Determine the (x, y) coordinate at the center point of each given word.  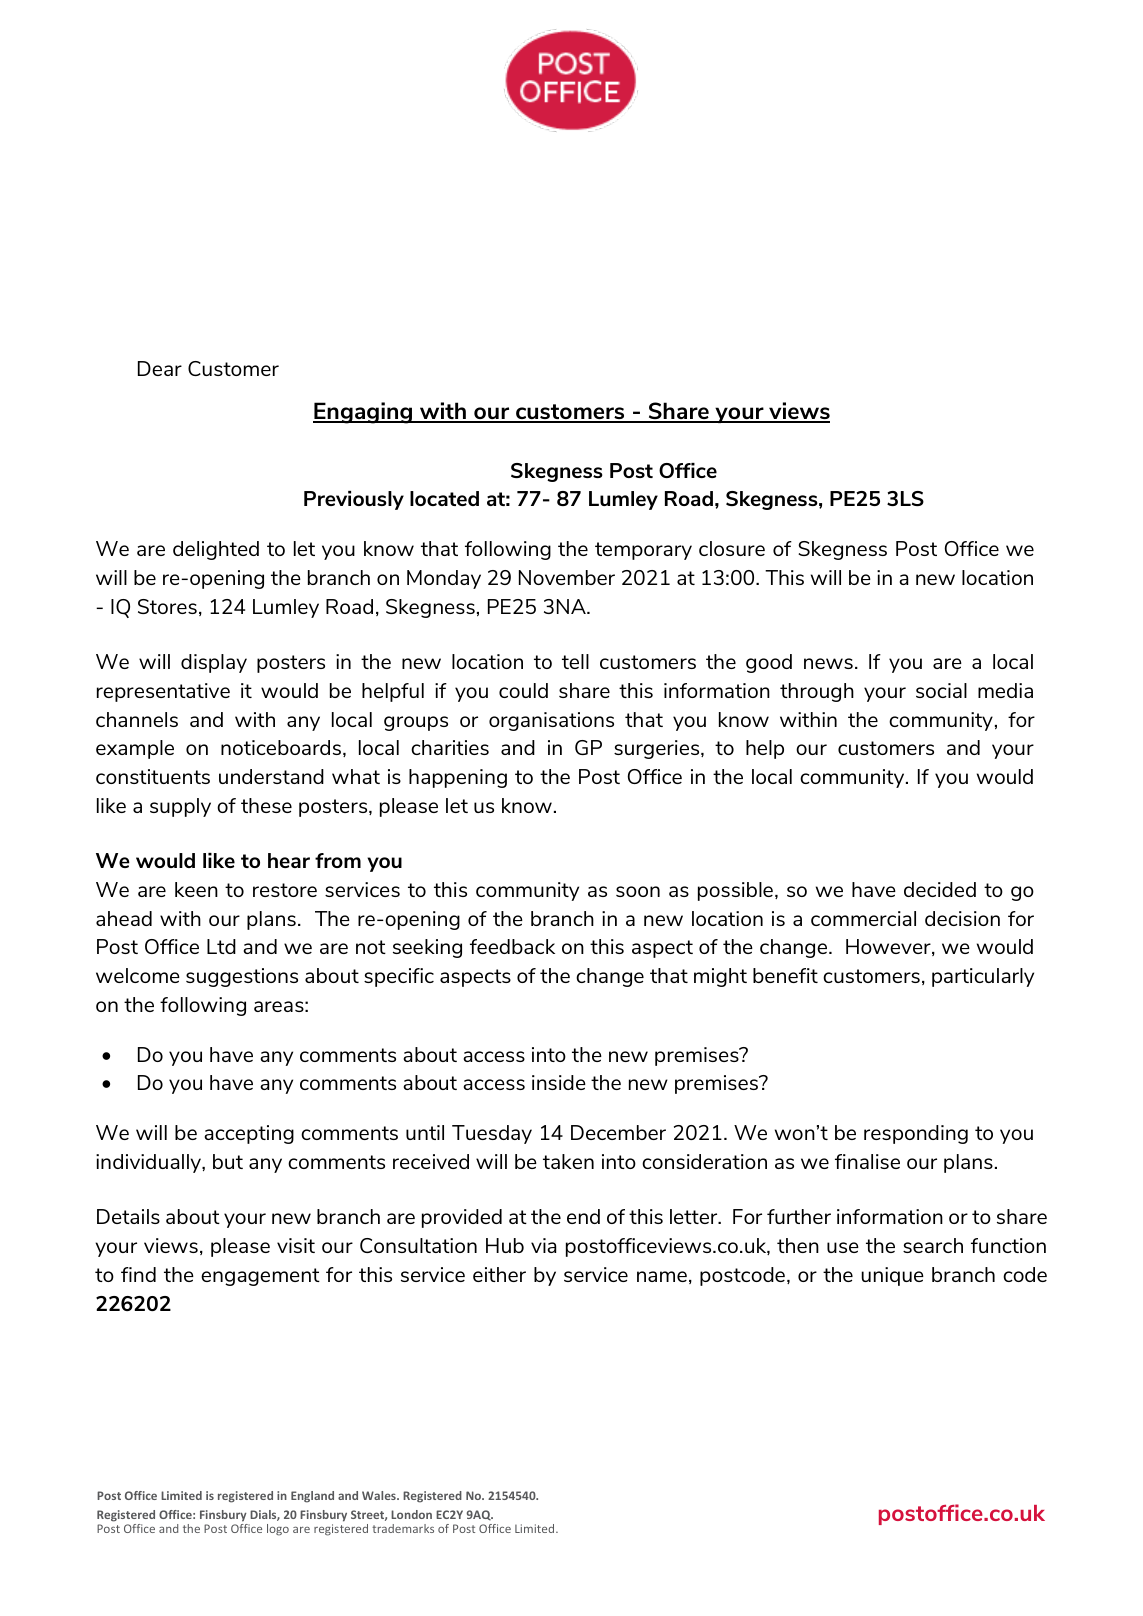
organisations (551, 721)
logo (278, 1530)
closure (732, 548)
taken (568, 1161)
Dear (160, 368)
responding (916, 1134)
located (444, 498)
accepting (249, 1134)
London (411, 1514)
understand (271, 776)
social (941, 690)
